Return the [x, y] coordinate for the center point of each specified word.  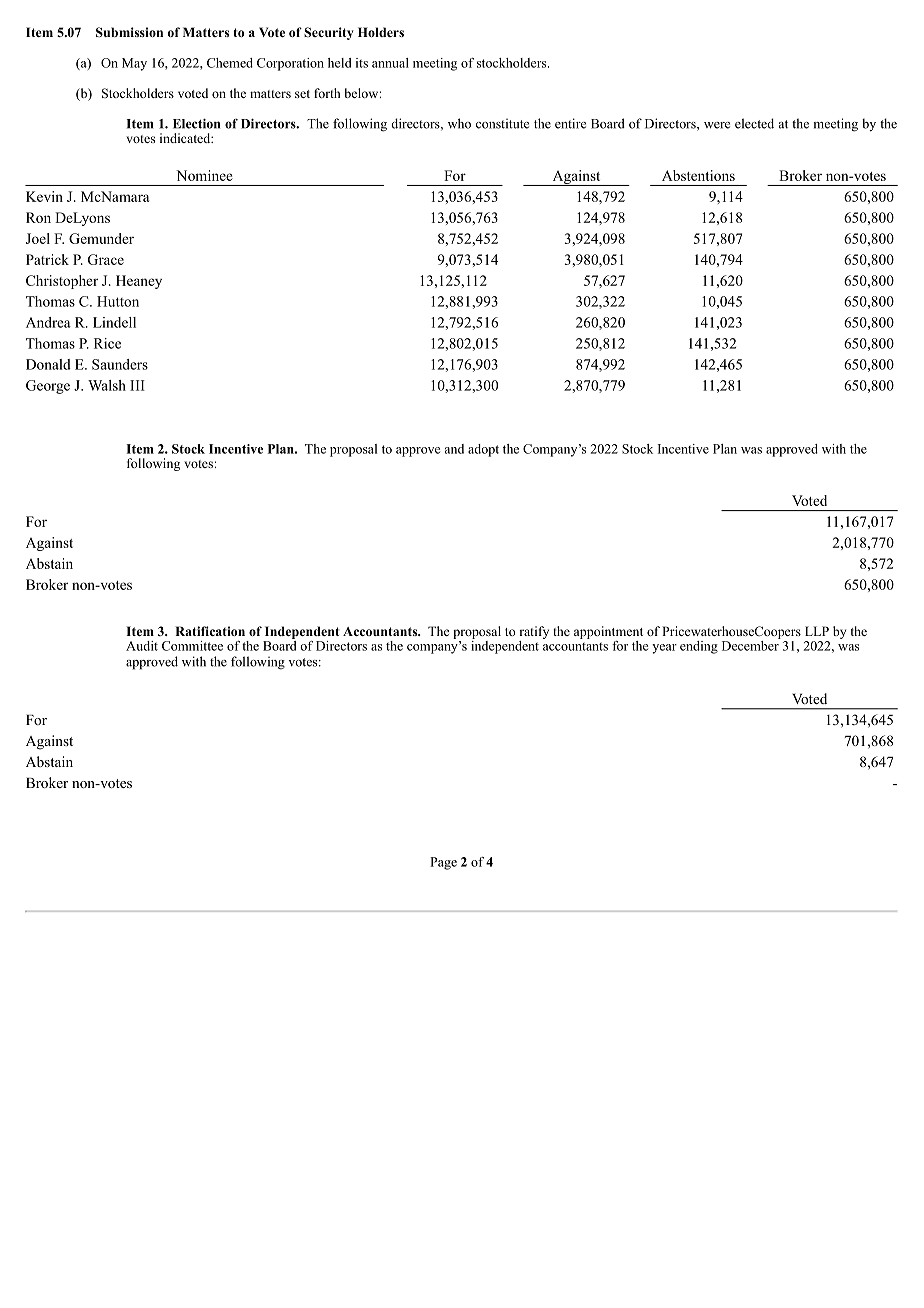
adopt [483, 450]
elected [754, 123]
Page [443, 863]
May [134, 64]
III [137, 385]
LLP [817, 631]
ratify [534, 632]
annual [390, 63]
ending [699, 647]
